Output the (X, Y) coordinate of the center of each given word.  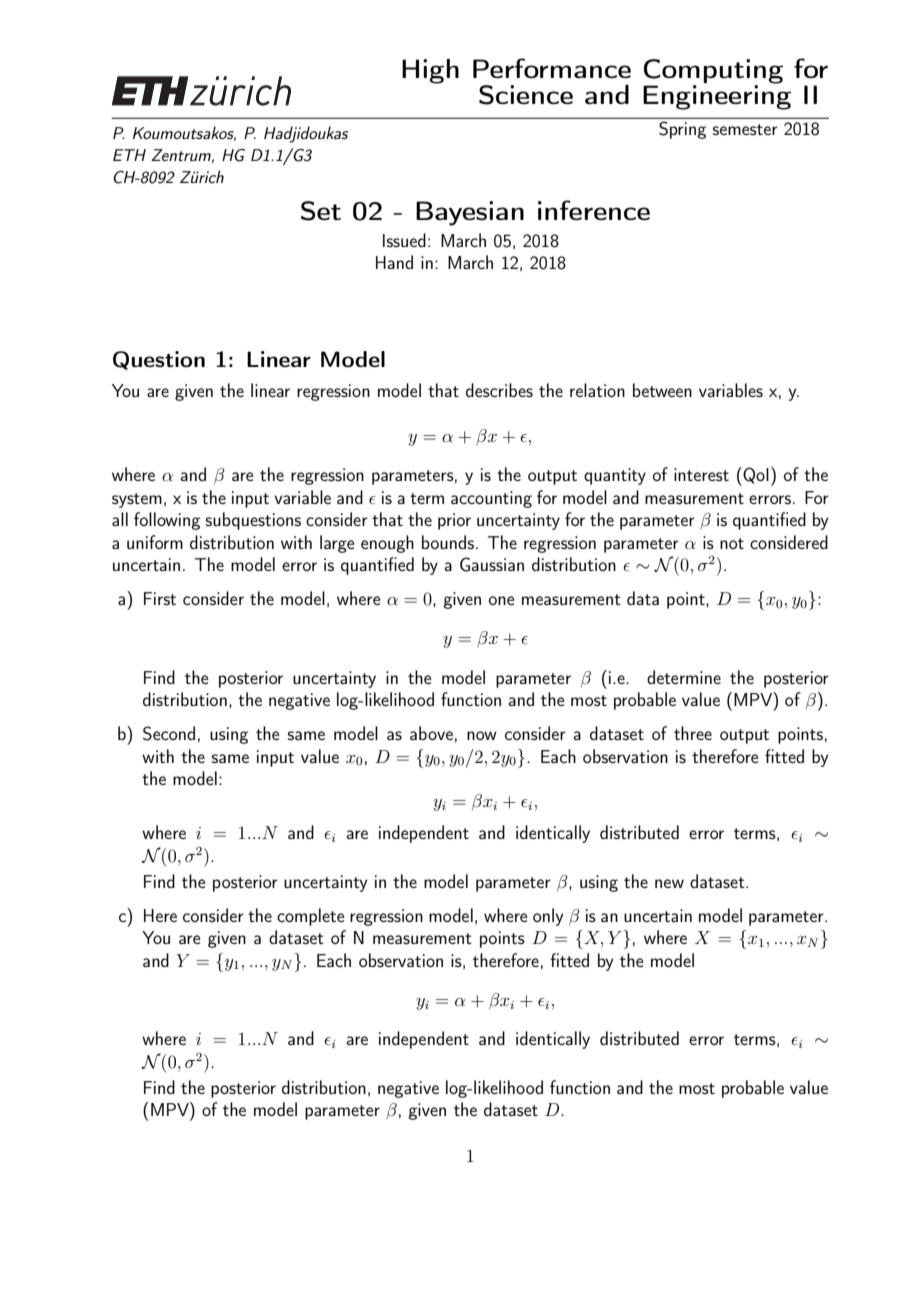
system (137, 500)
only (548, 917)
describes (499, 390)
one (502, 600)
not (732, 543)
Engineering (717, 96)
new (669, 883)
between (662, 390)
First (160, 598)
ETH (129, 155)
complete (311, 917)
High (430, 71)
